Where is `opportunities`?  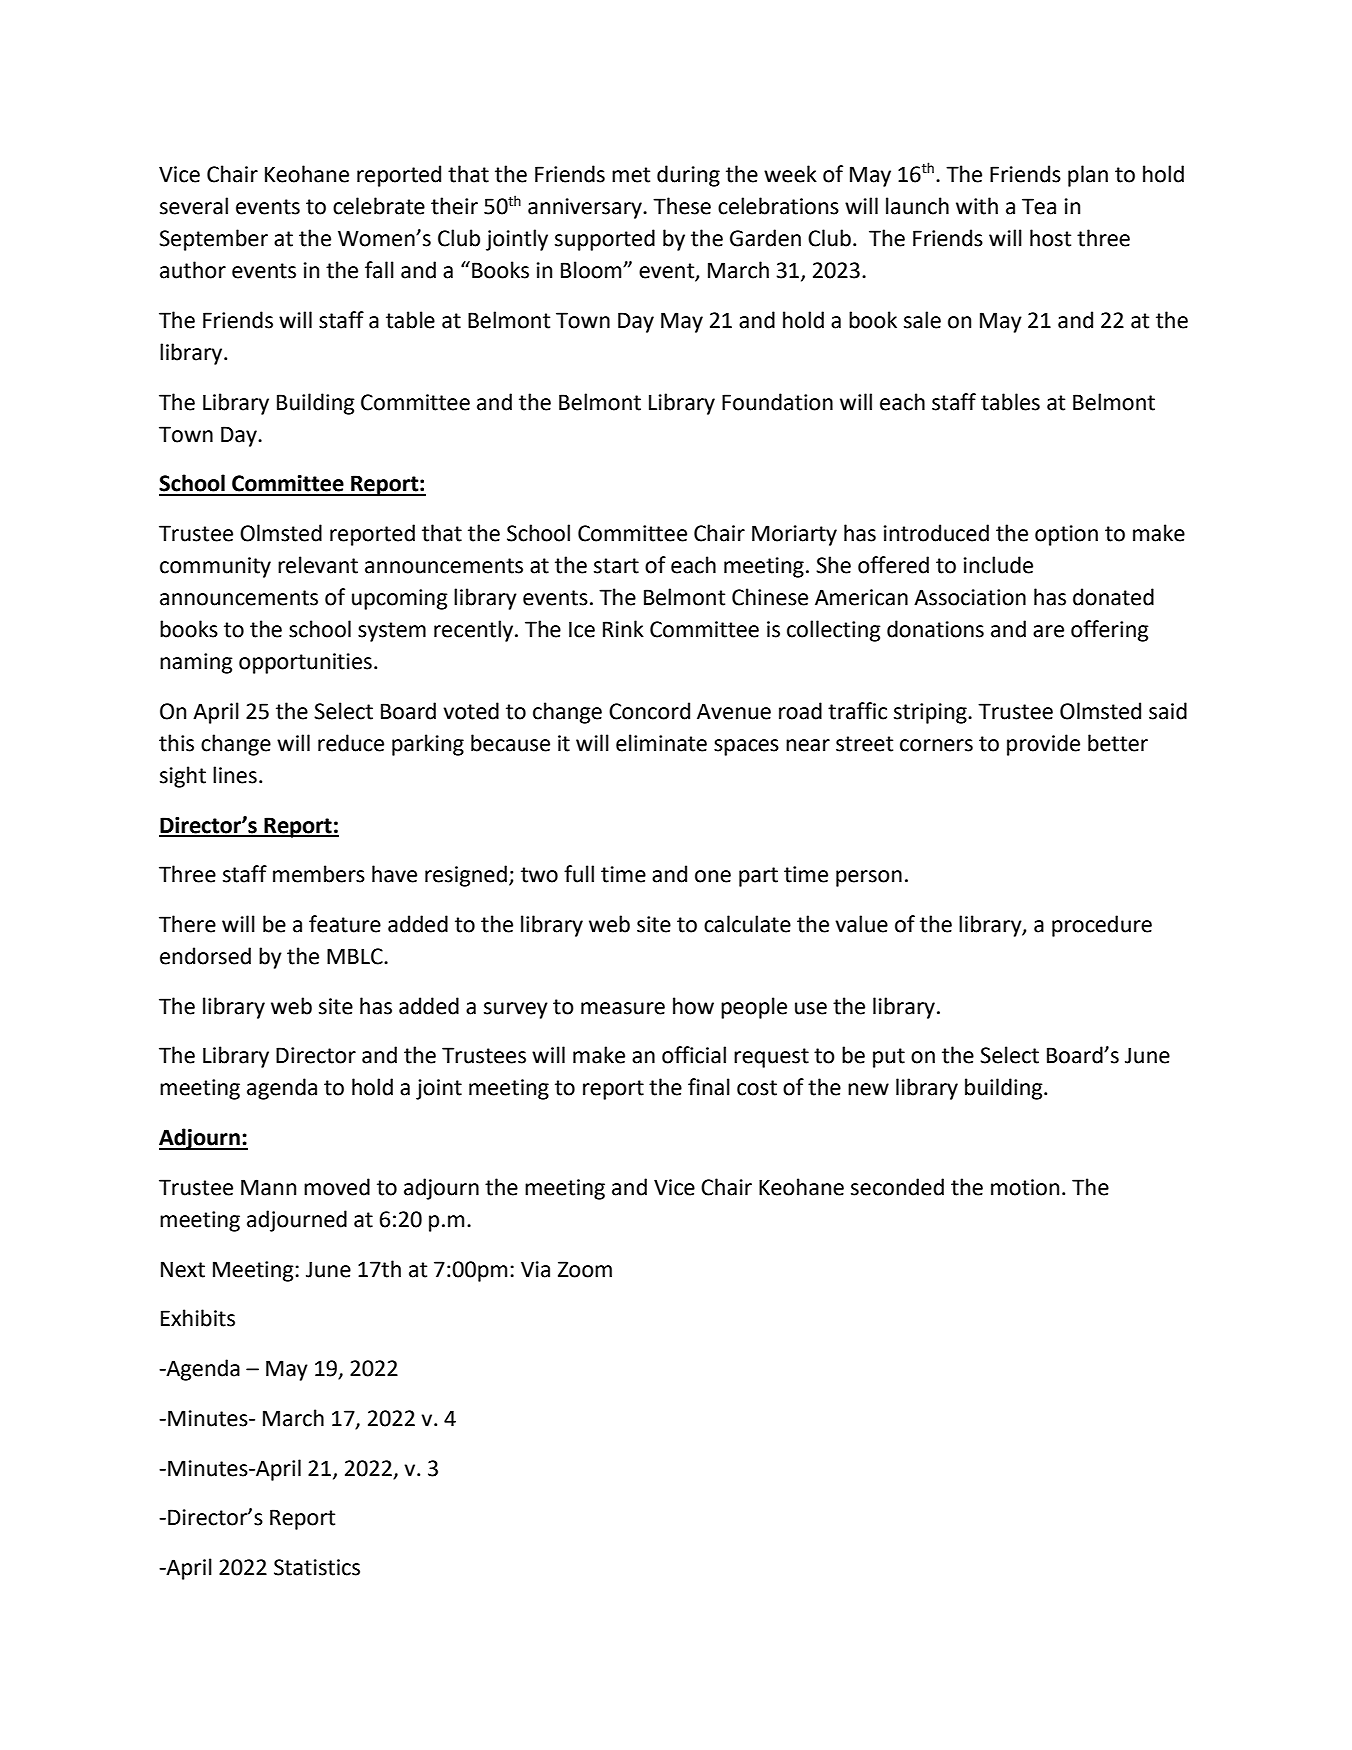 opportunities is located at coordinates (305, 663).
